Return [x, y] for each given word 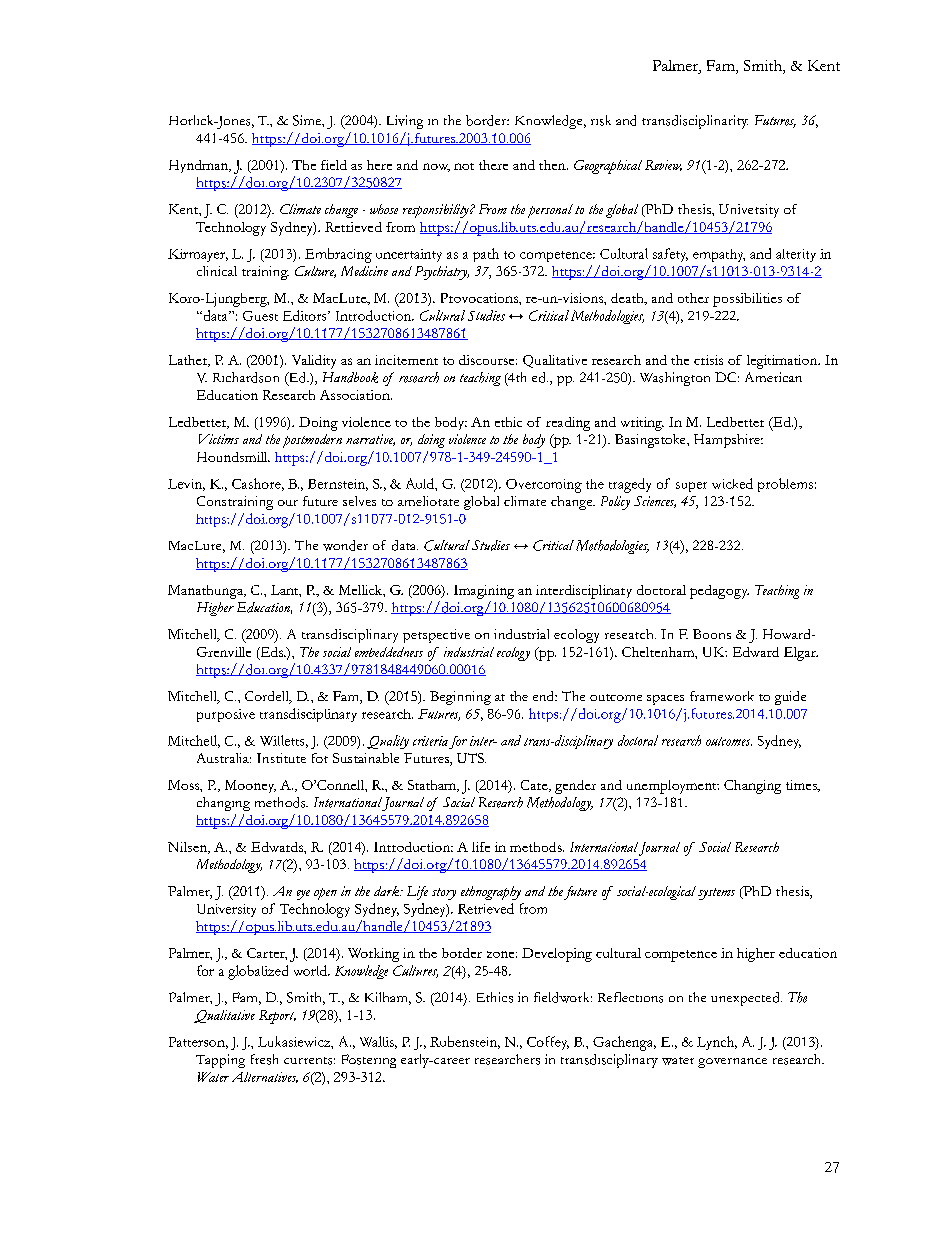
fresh [264, 1059]
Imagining [484, 592]
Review [663, 165]
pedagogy [719, 592]
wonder [345, 545]
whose [384, 209]
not [464, 166]
